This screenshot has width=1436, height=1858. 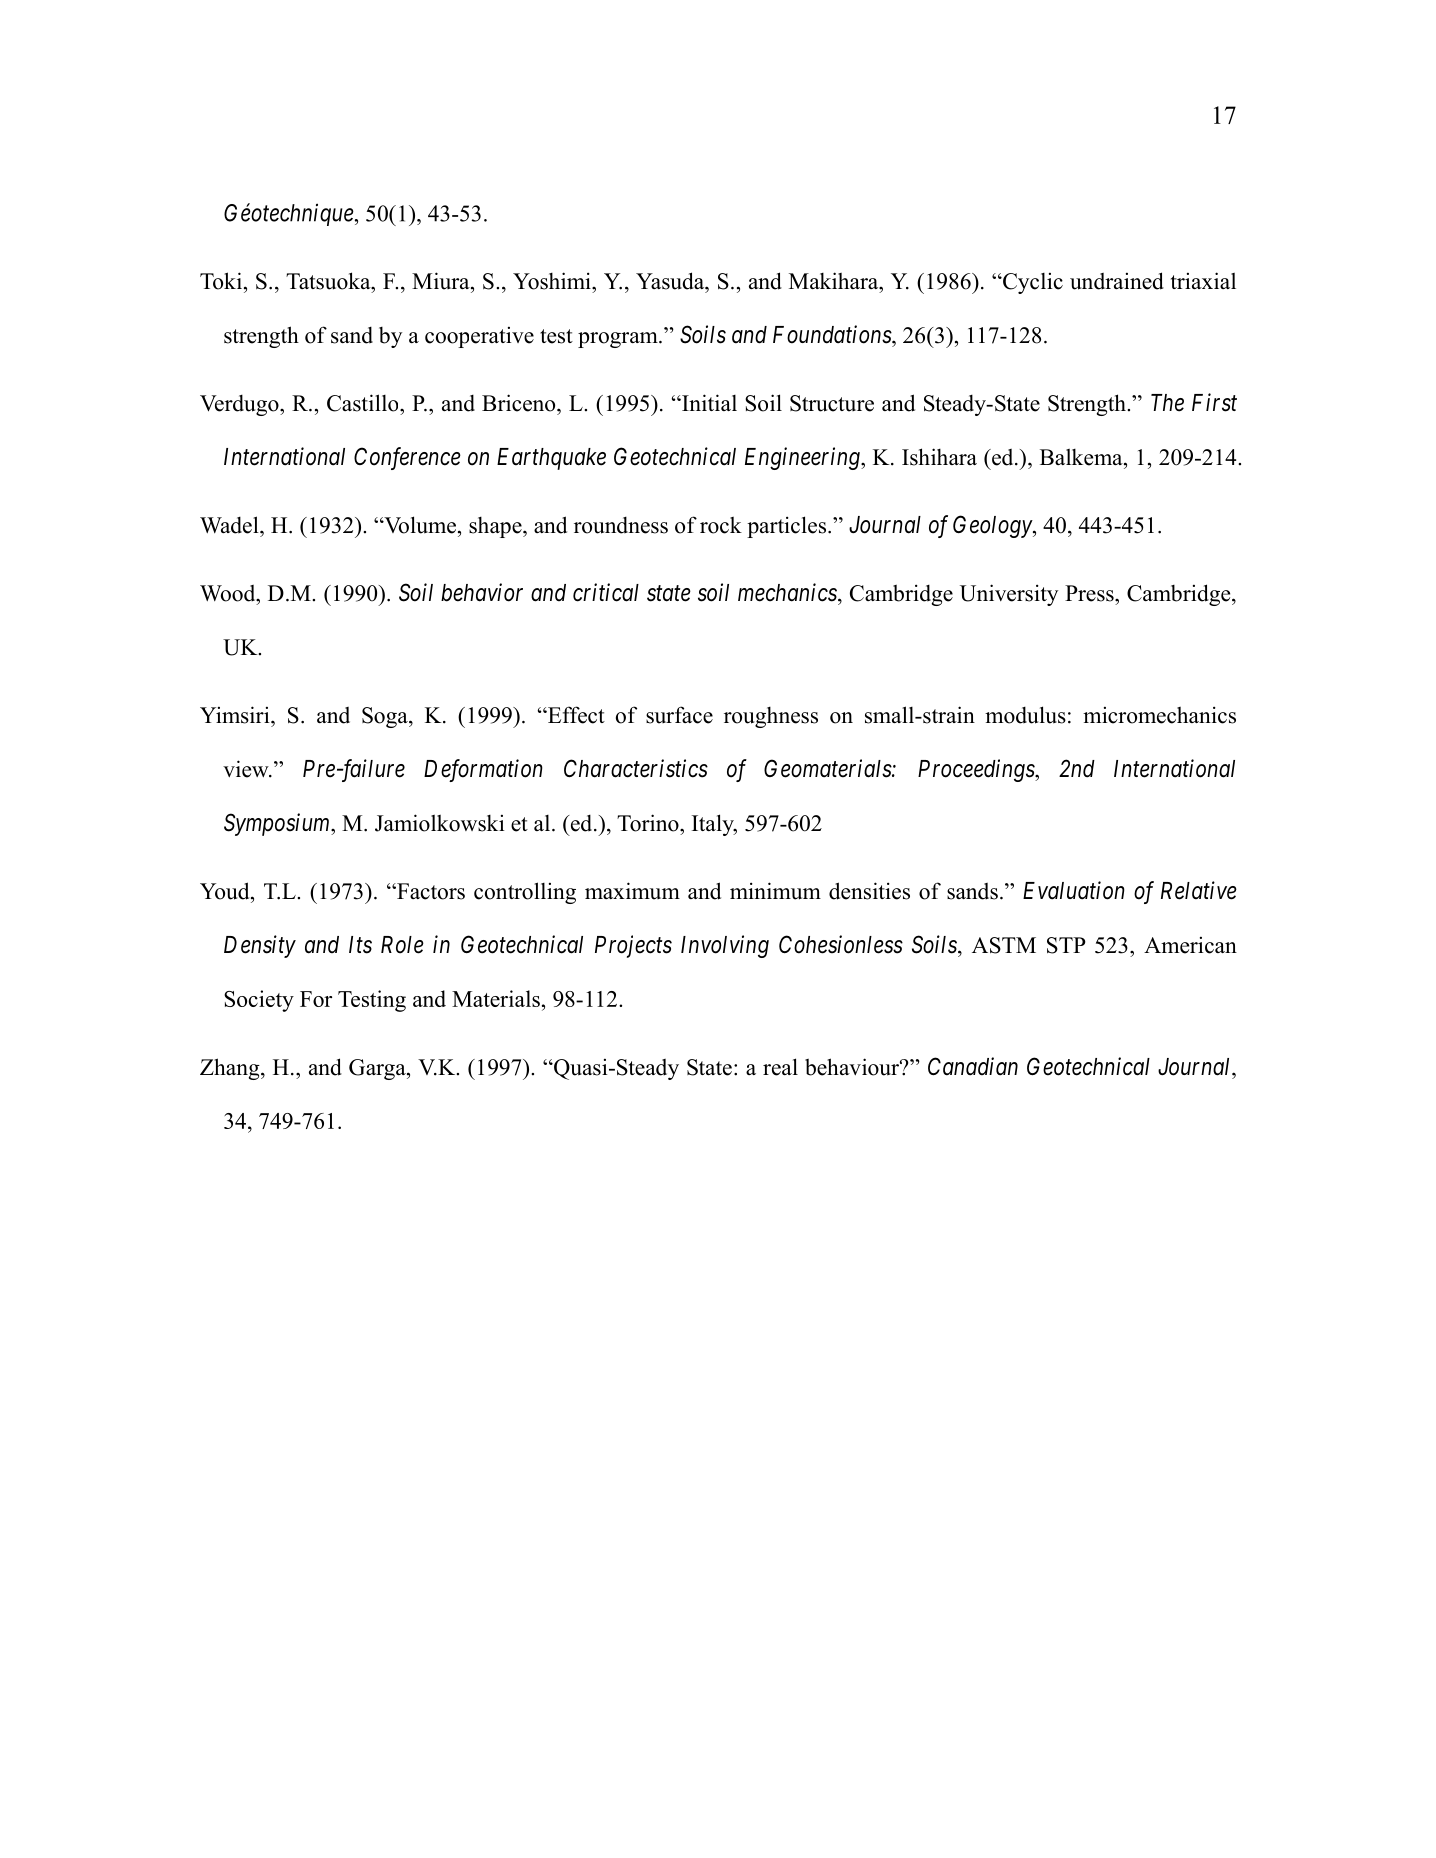 I want to click on surface, so click(x=679, y=715).
